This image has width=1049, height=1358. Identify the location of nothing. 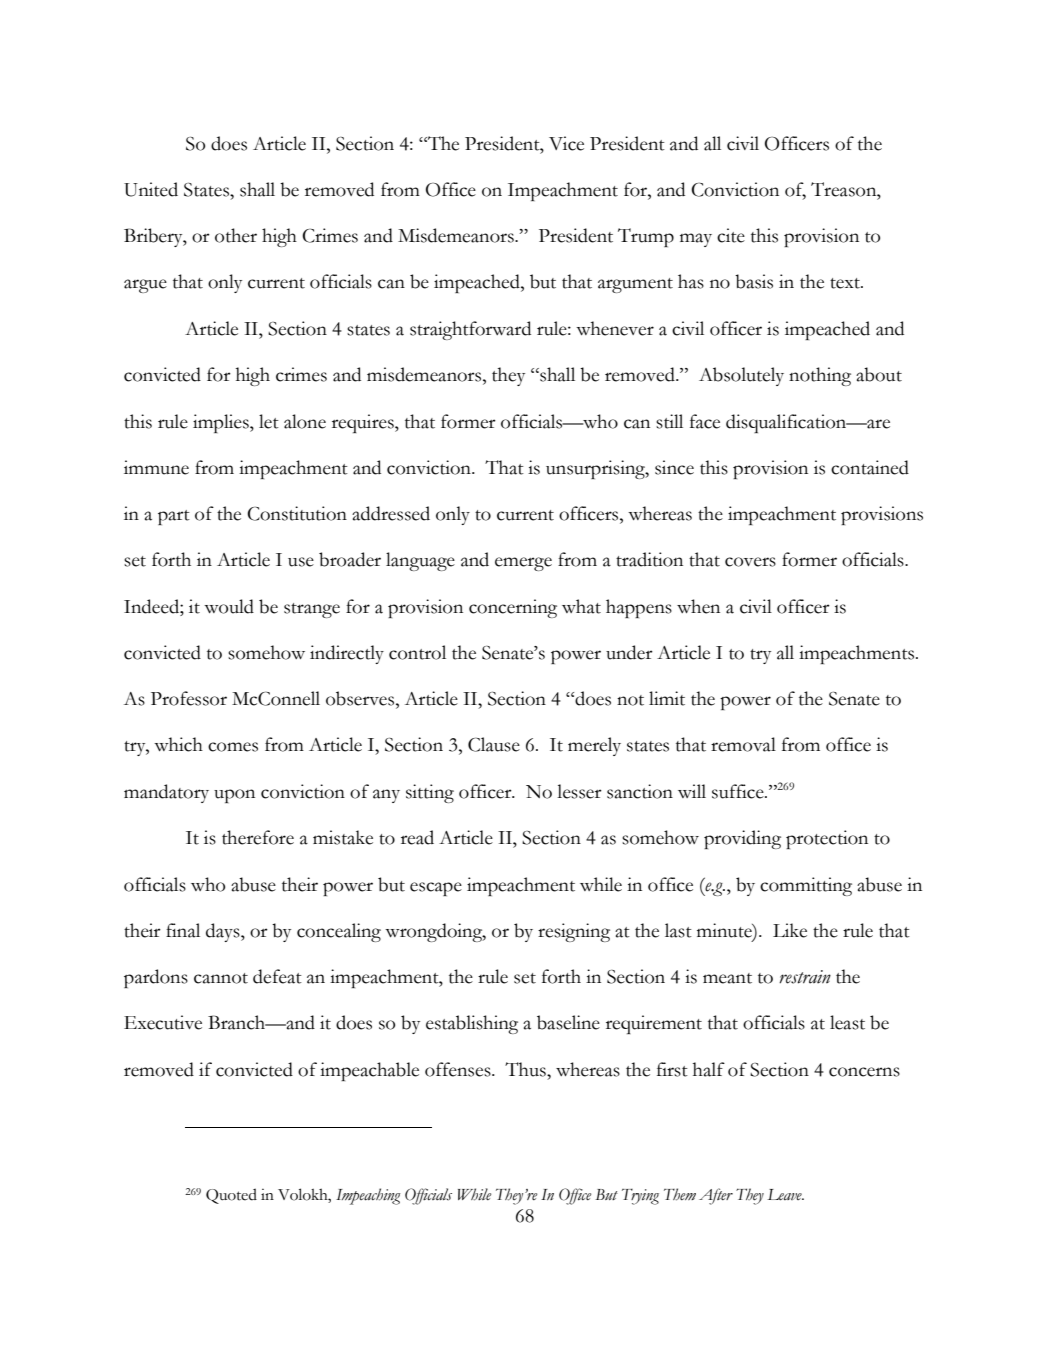
(820, 376).
